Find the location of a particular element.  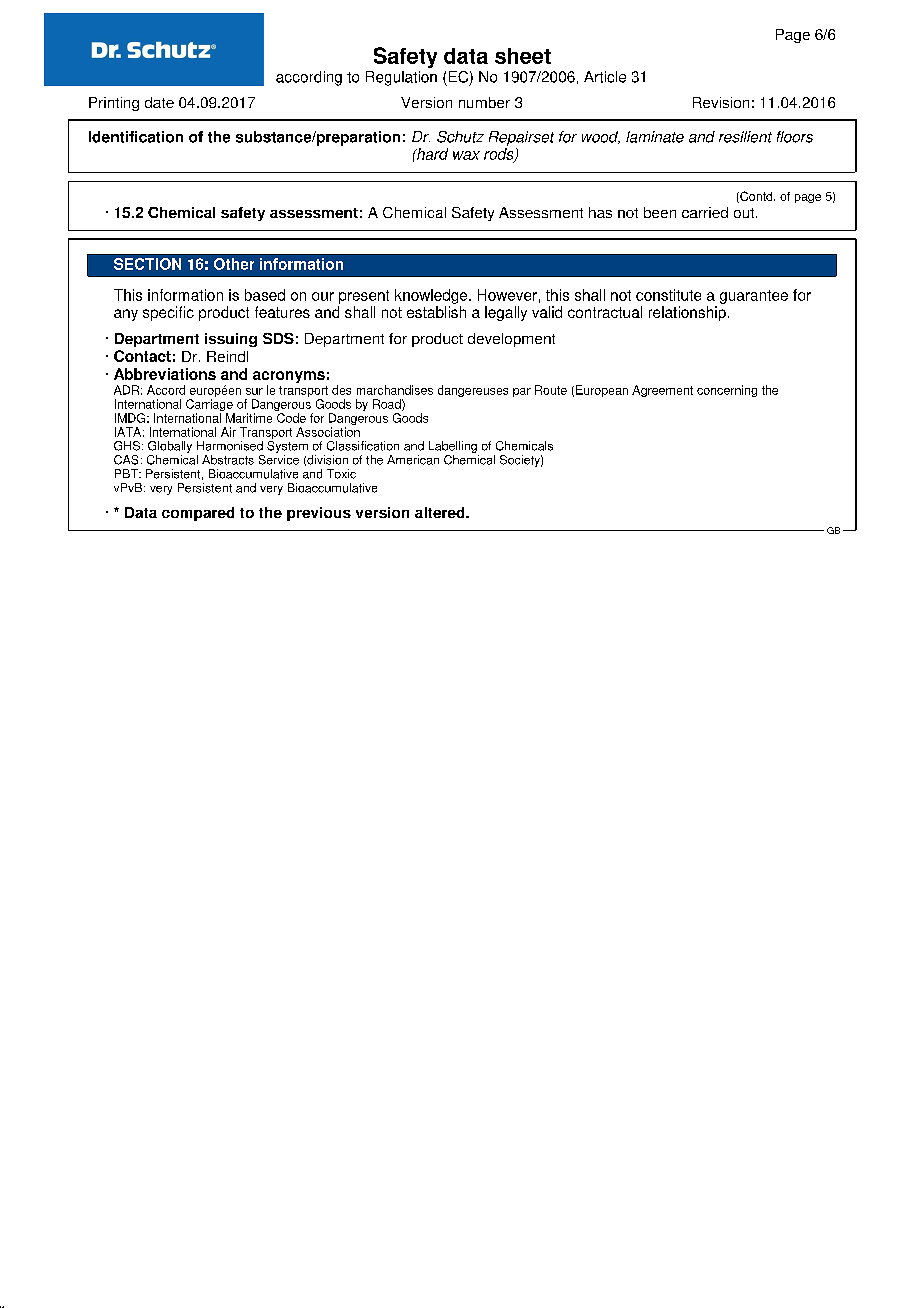

Revision is located at coordinates (721, 102).
